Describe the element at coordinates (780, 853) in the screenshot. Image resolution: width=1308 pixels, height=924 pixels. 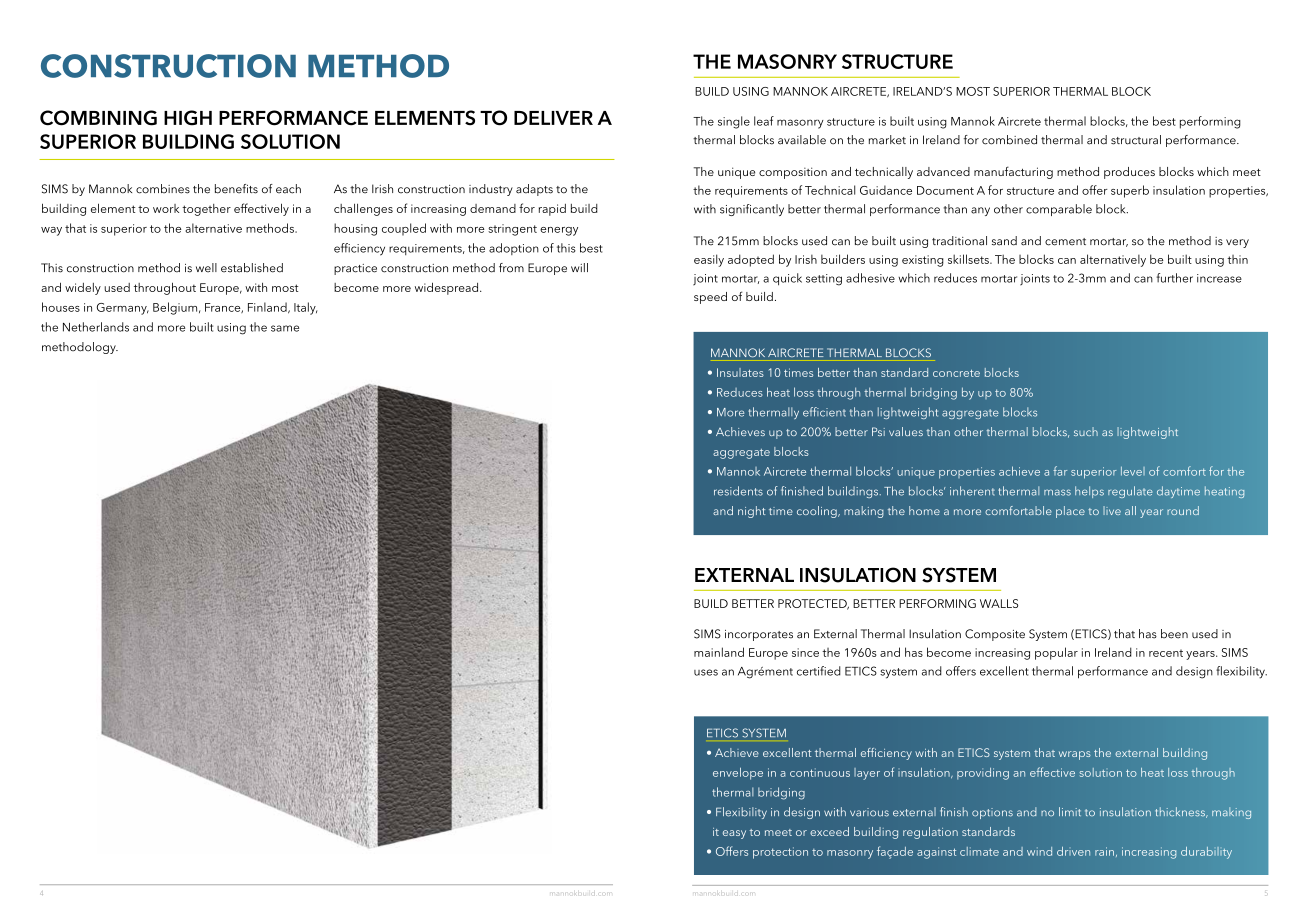
I see `protection` at that location.
